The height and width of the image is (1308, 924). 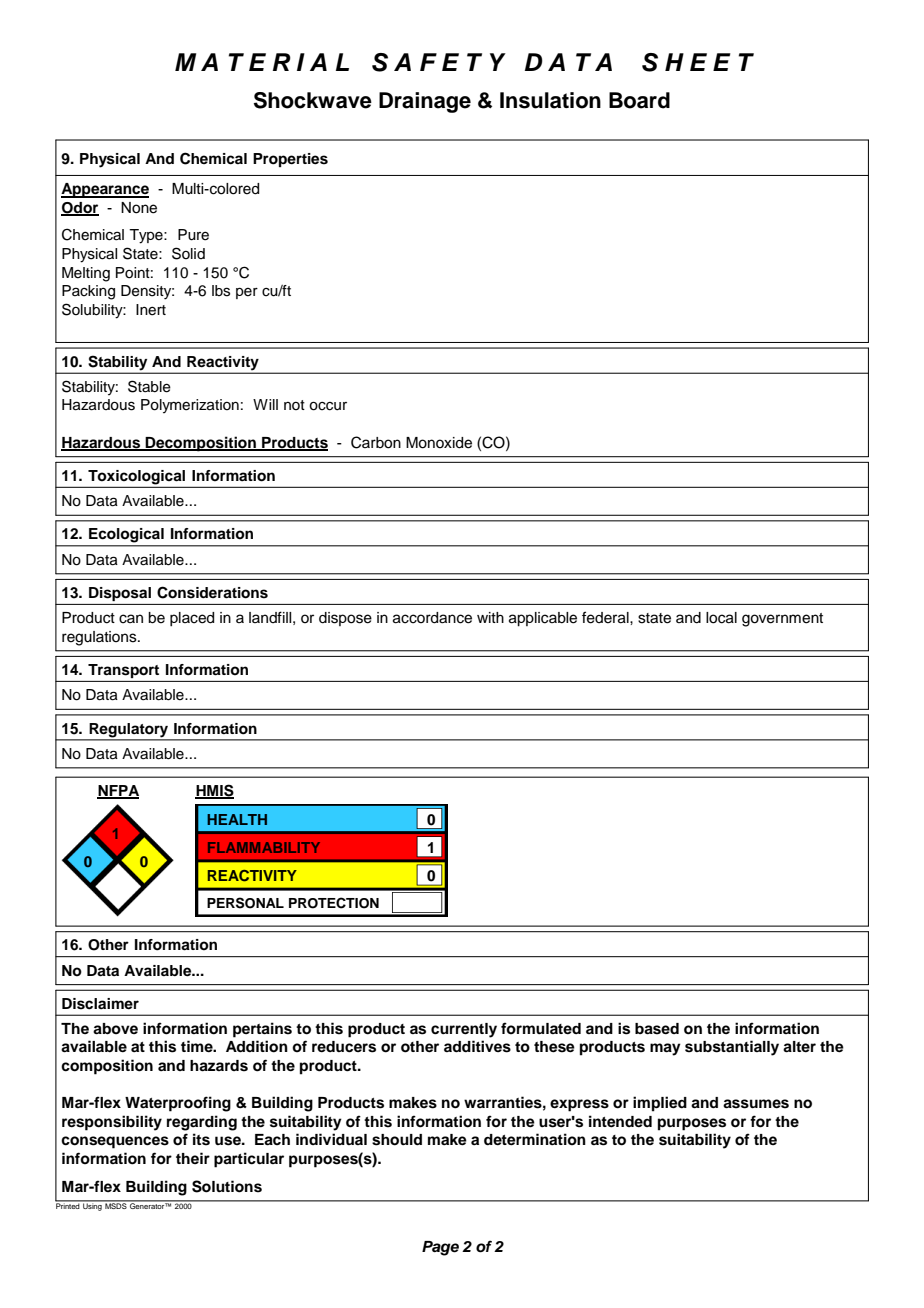 I want to click on Solutions, so click(x=227, y=1186).
